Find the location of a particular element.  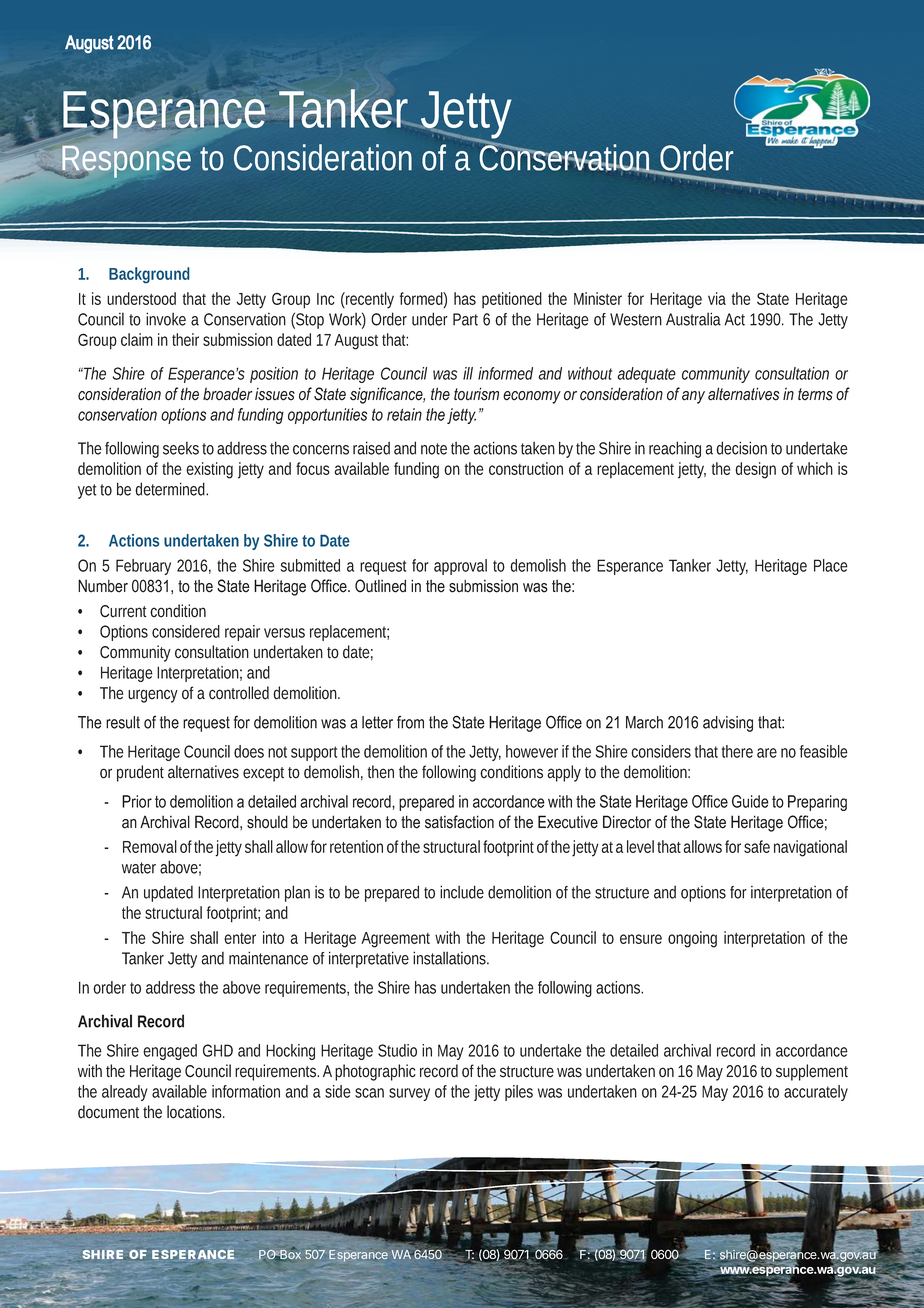

Response is located at coordinates (129, 163).
